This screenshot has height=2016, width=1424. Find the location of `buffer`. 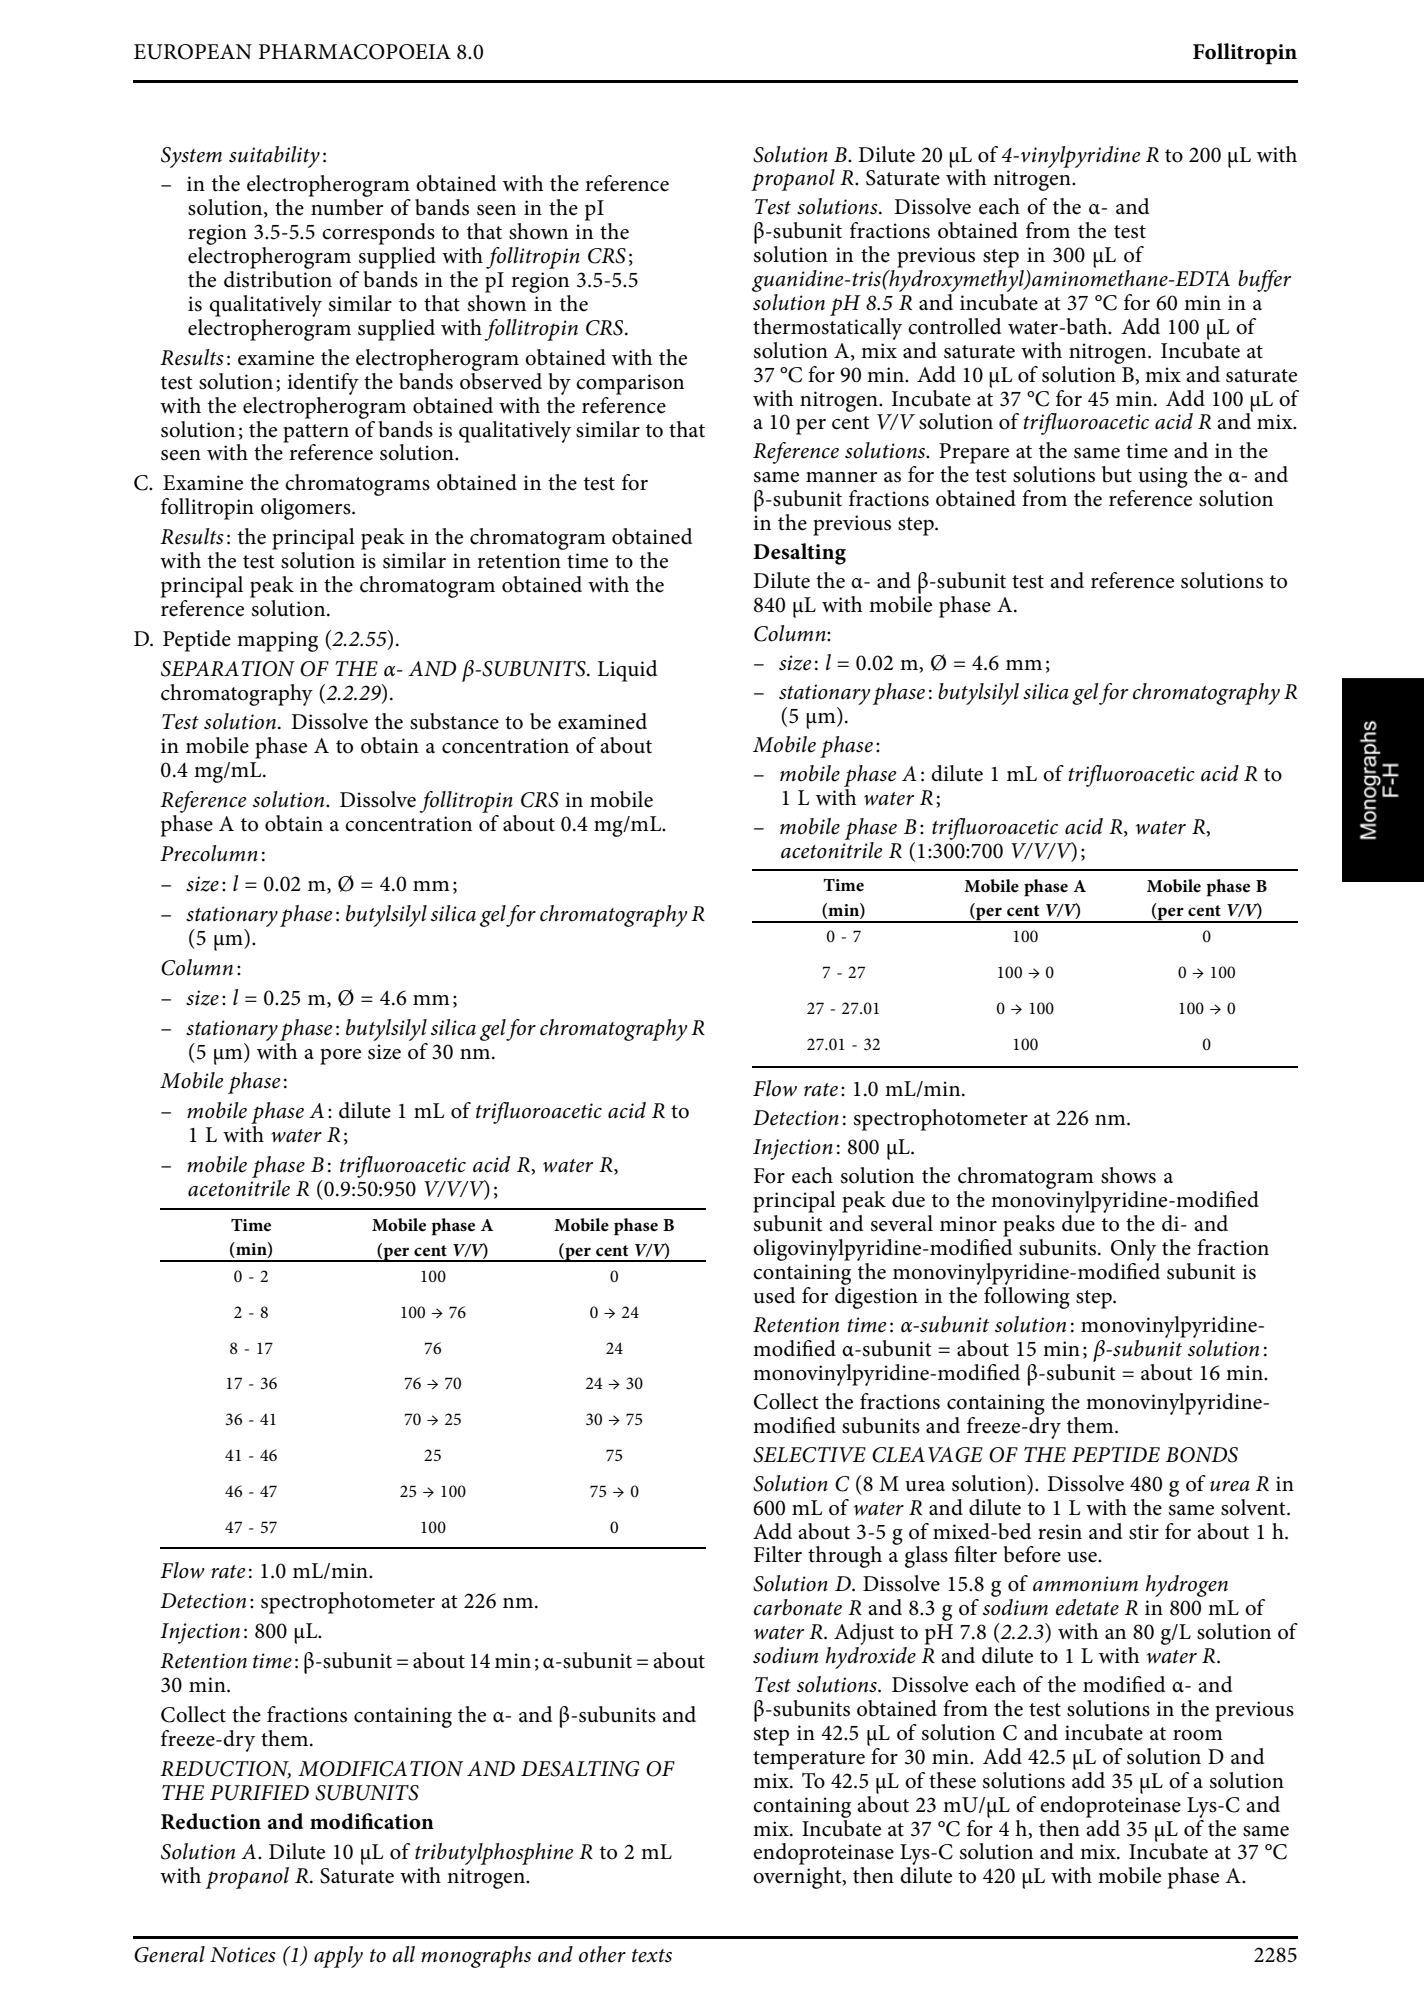

buffer is located at coordinates (1264, 281).
